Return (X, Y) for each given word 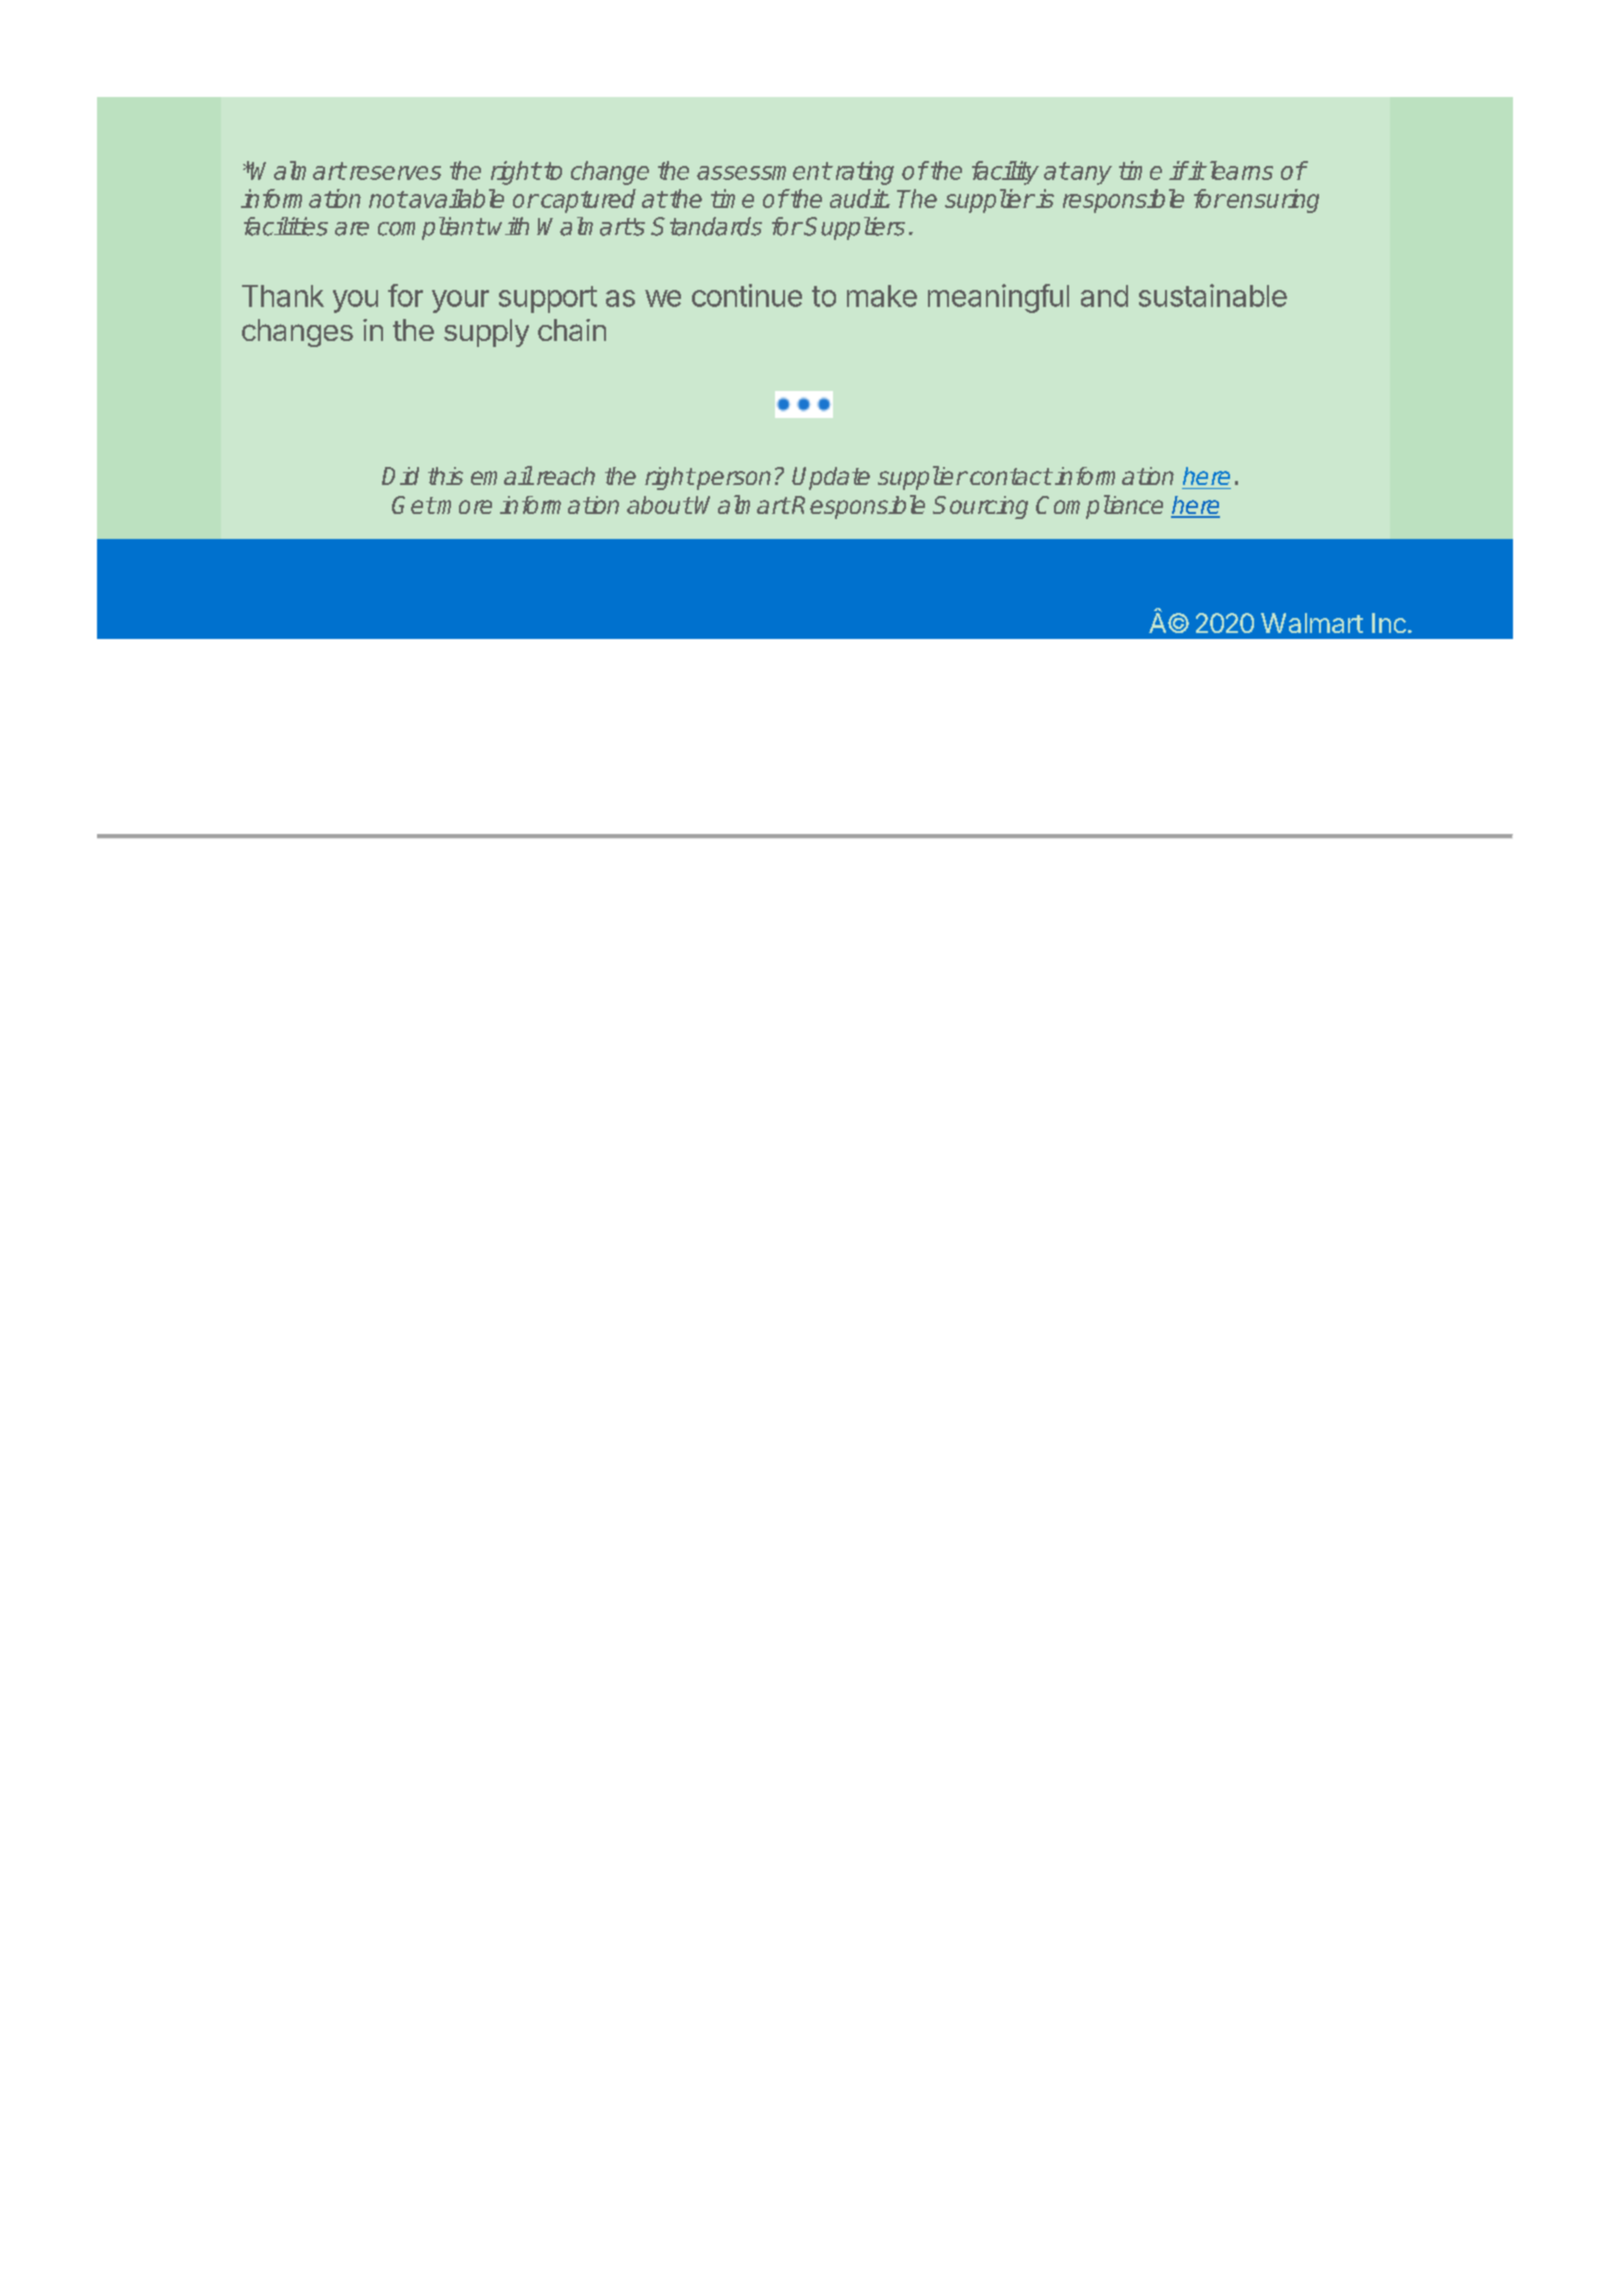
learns (1239, 170)
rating (863, 173)
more (464, 507)
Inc (1389, 623)
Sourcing (980, 507)
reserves (395, 173)
